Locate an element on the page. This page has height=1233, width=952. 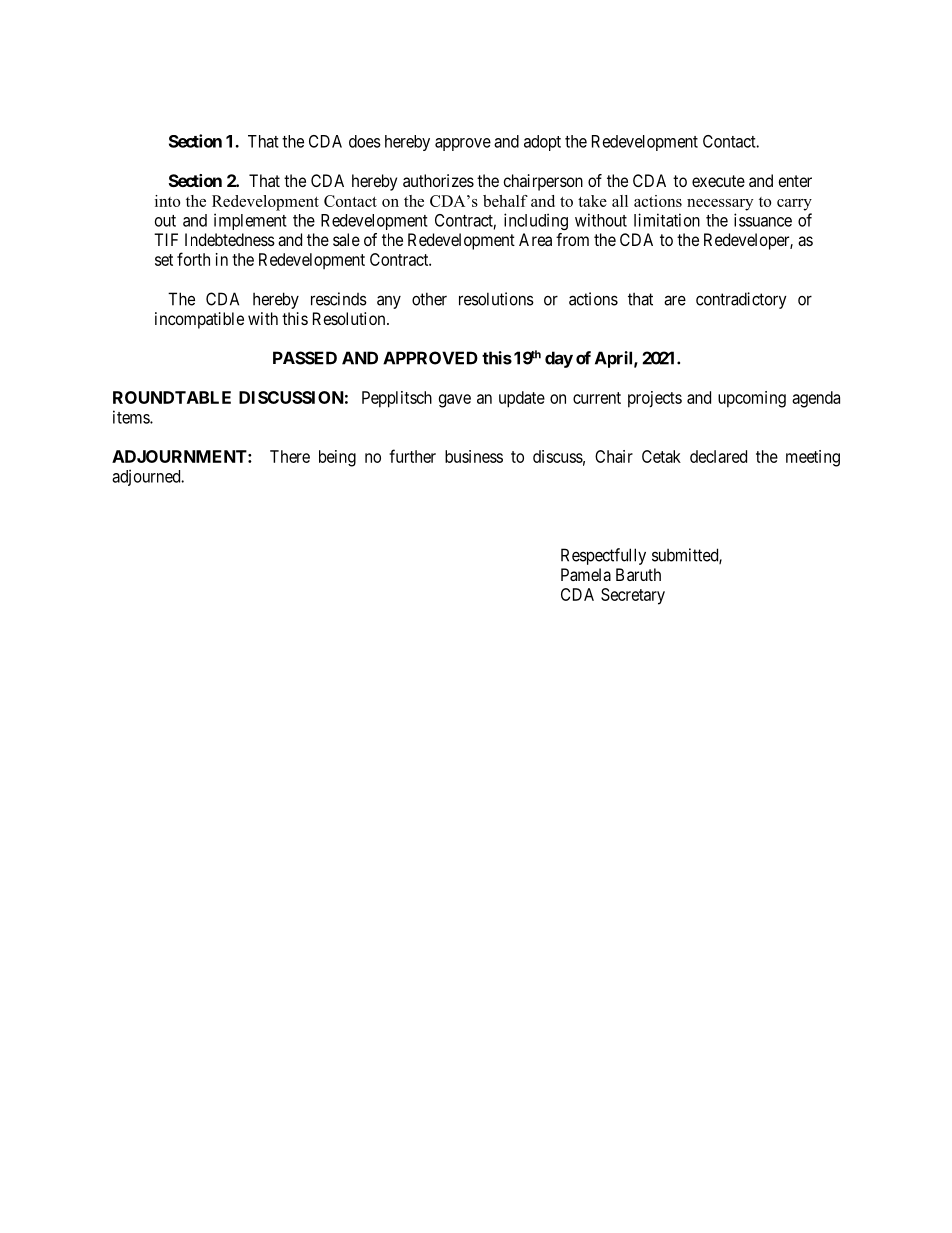
declared is located at coordinates (718, 456).
